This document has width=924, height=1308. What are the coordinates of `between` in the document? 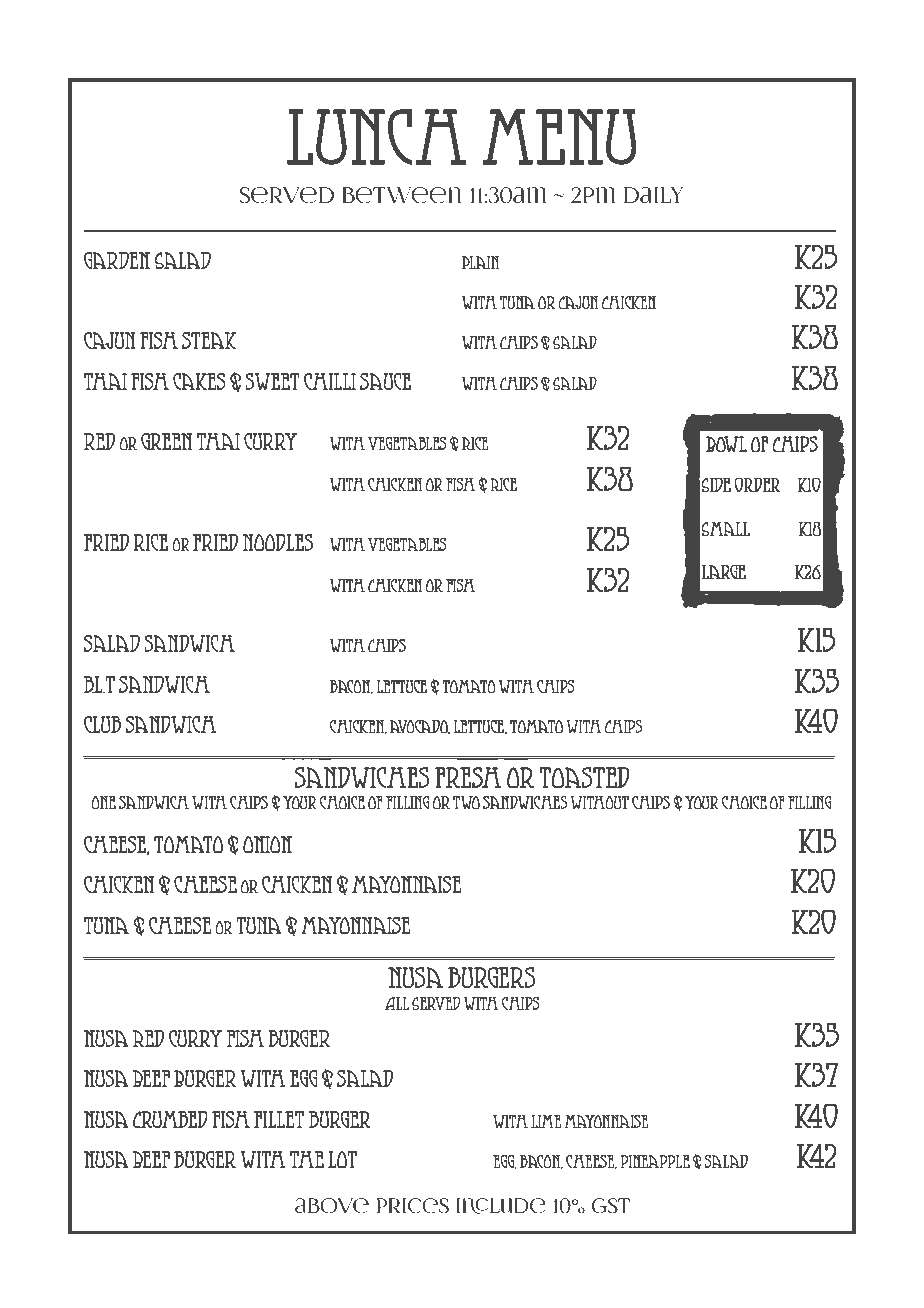 It's located at (402, 195).
